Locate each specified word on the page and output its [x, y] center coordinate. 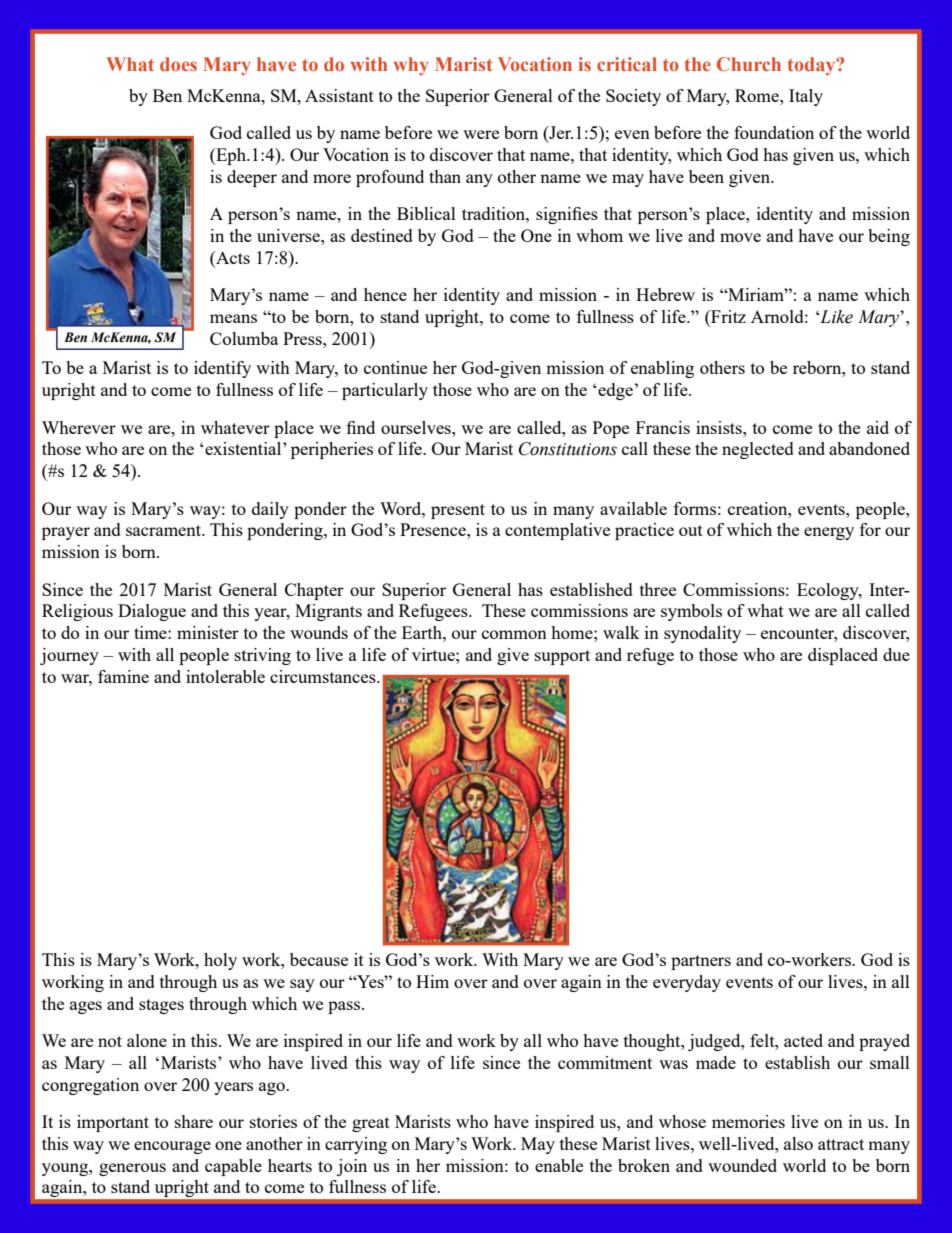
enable [559, 1165]
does [178, 64]
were [481, 134]
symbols [691, 612]
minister [208, 632]
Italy [806, 97]
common [514, 634]
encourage [172, 1147]
